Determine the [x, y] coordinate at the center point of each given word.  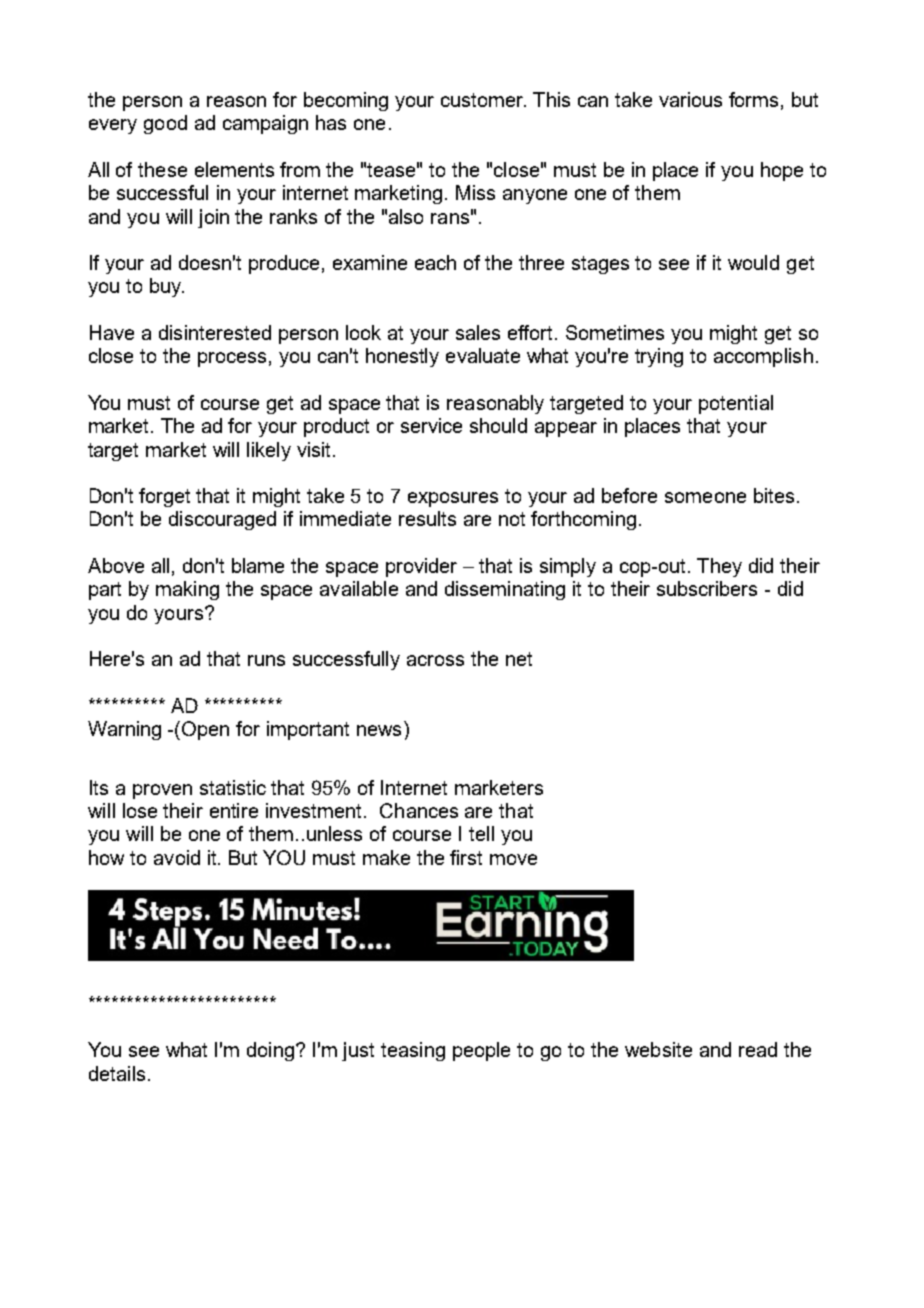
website [658, 1049]
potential [736, 404]
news [379, 730]
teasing [413, 1051]
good [165, 124]
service [431, 425]
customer [483, 100]
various [690, 99]
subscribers [707, 588]
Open [205, 730]
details [117, 1073]
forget [164, 497]
